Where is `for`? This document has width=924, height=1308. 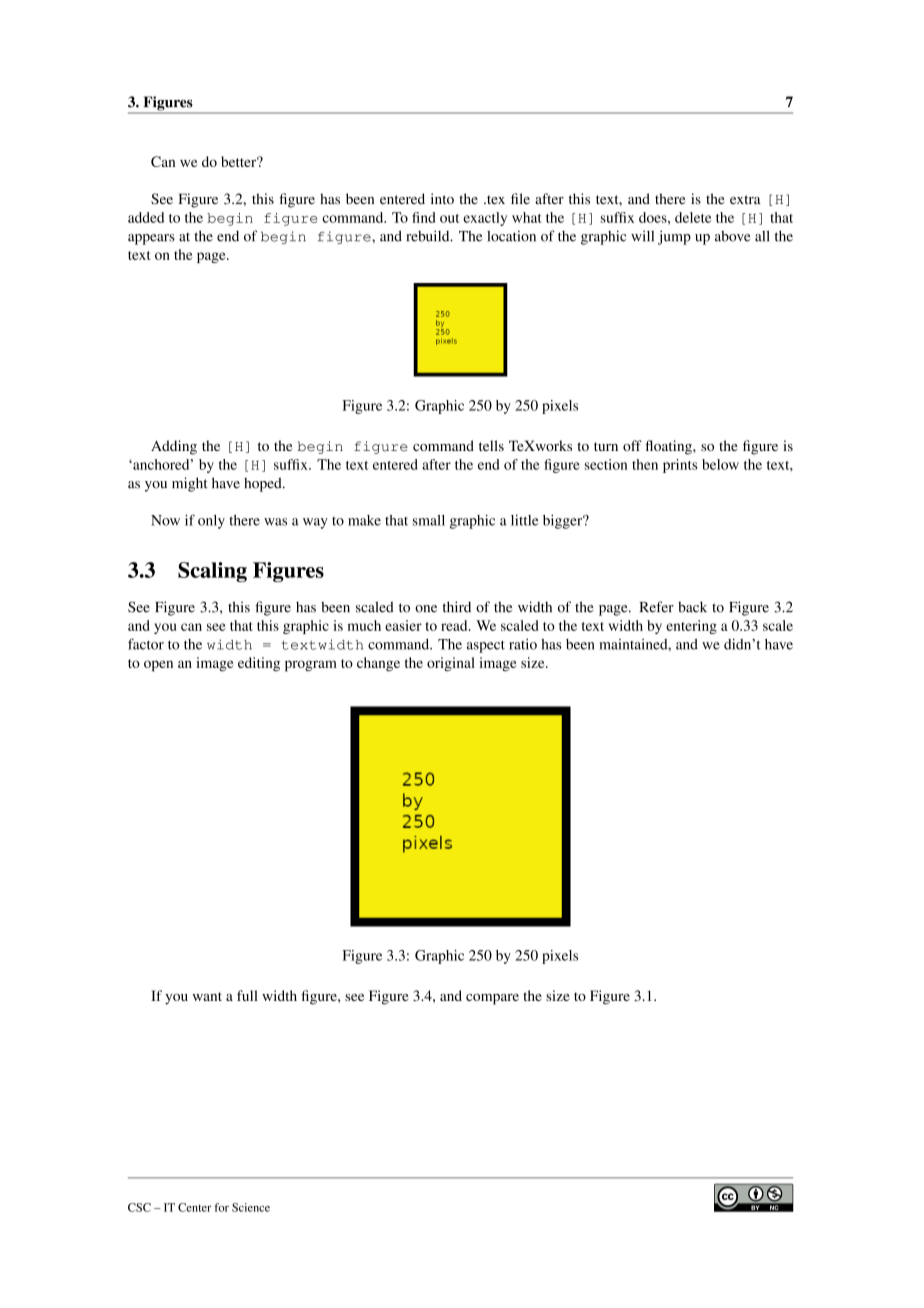 for is located at coordinates (222, 1207).
